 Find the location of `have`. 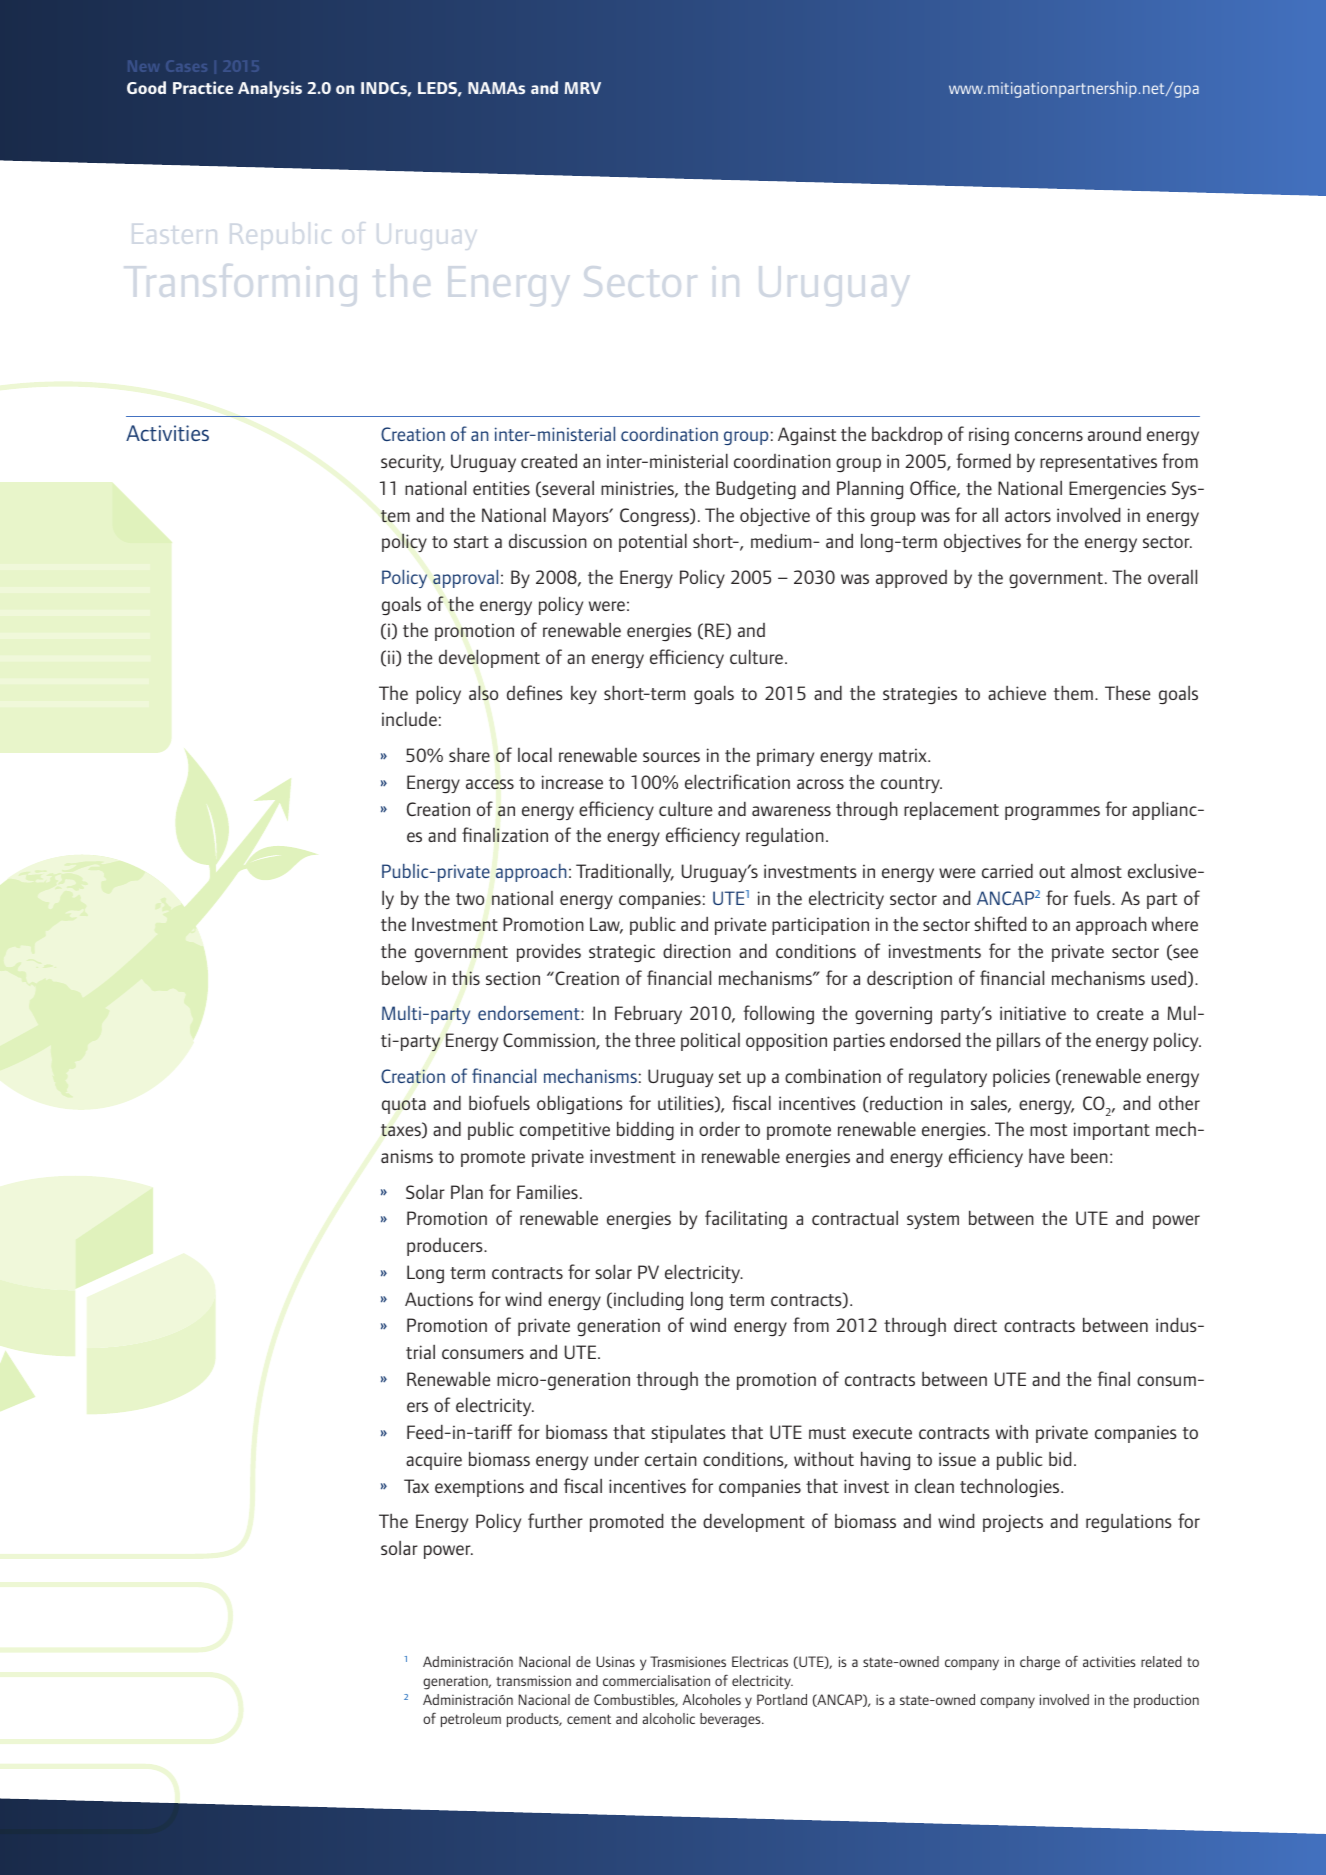

have is located at coordinates (1046, 1156).
